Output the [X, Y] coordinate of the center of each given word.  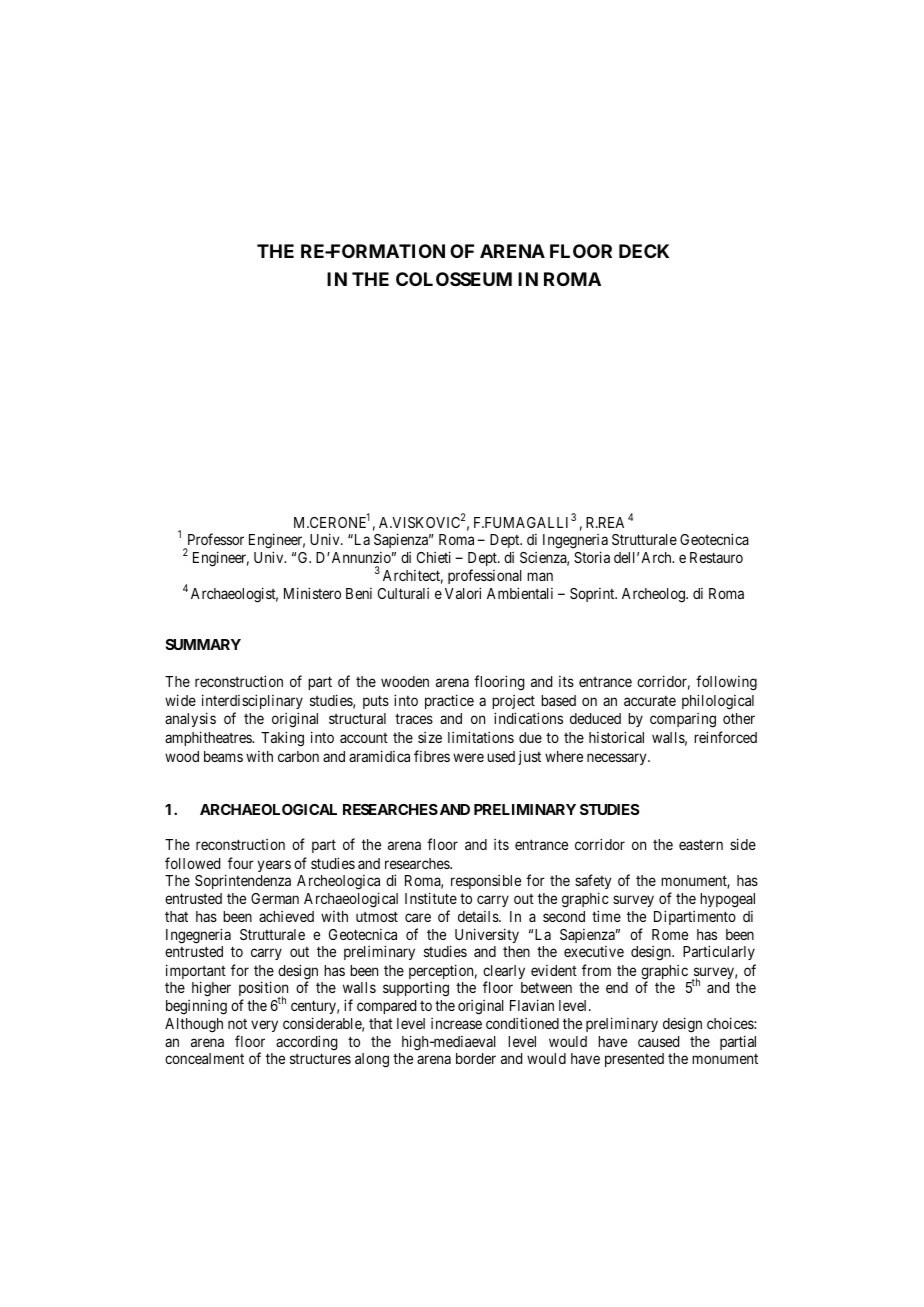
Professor [216, 539]
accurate [650, 701]
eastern [701, 845]
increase [456, 1023]
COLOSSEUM [454, 279]
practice [449, 701]
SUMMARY [203, 644]
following [726, 683]
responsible [486, 882]
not [237, 1024]
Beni [359, 593]
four [241, 863]
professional [485, 576]
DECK [644, 251]
